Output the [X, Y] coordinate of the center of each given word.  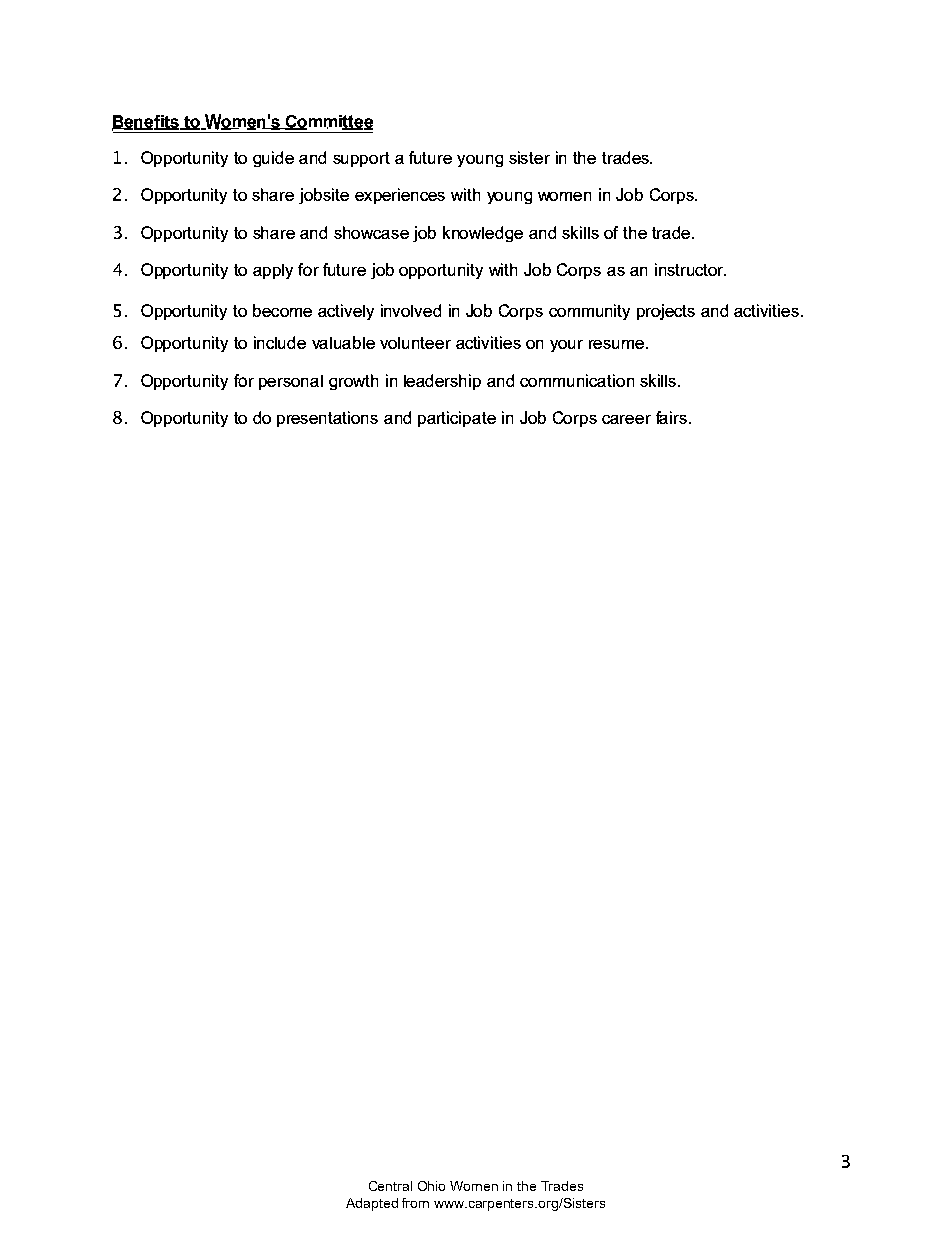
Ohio [431, 1186]
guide [273, 159]
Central [390, 1186]
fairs [673, 417]
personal [291, 382]
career [626, 419]
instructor [690, 269]
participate [457, 419]
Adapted [372, 1204]
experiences [400, 196]
